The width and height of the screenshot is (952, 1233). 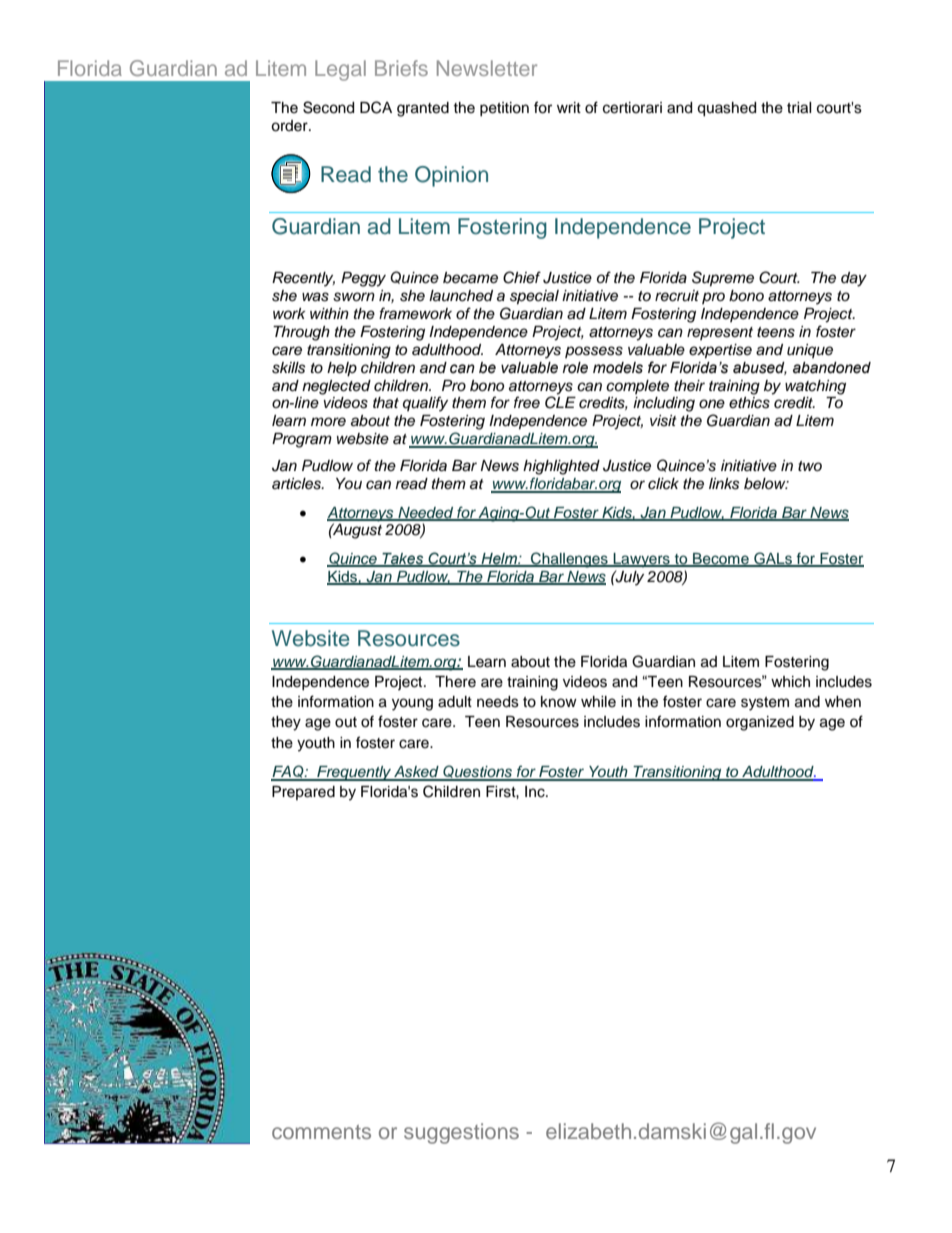 What do you see at coordinates (403, 560) in the screenshot?
I see `Takes` at bounding box center [403, 560].
